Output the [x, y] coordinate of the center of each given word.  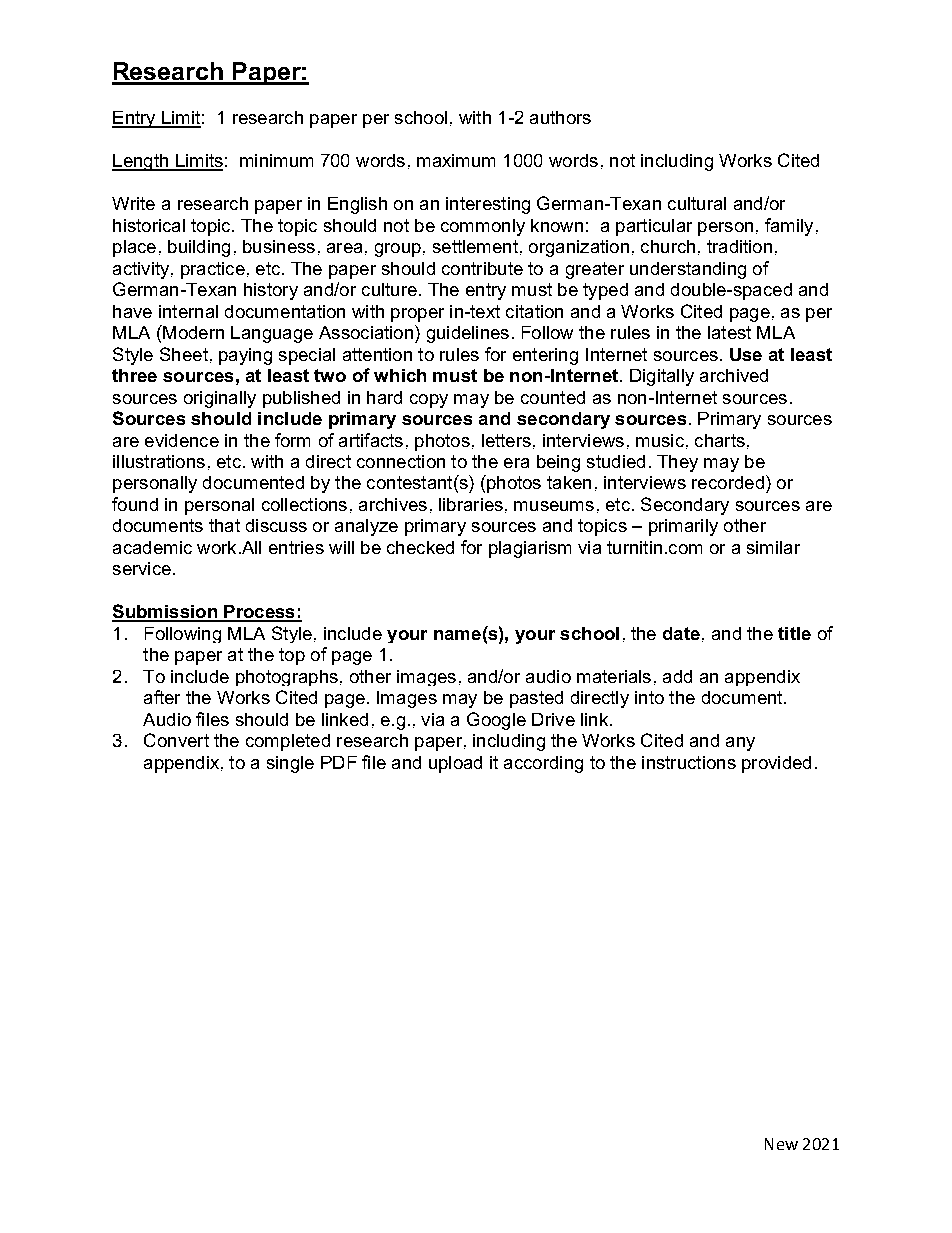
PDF [339, 762]
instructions [689, 762]
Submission [165, 612]
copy [429, 401]
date [681, 633]
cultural [697, 203]
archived [734, 375]
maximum [456, 160]
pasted [536, 699]
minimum [276, 160]
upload [455, 764]
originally [220, 399]
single [290, 764]
